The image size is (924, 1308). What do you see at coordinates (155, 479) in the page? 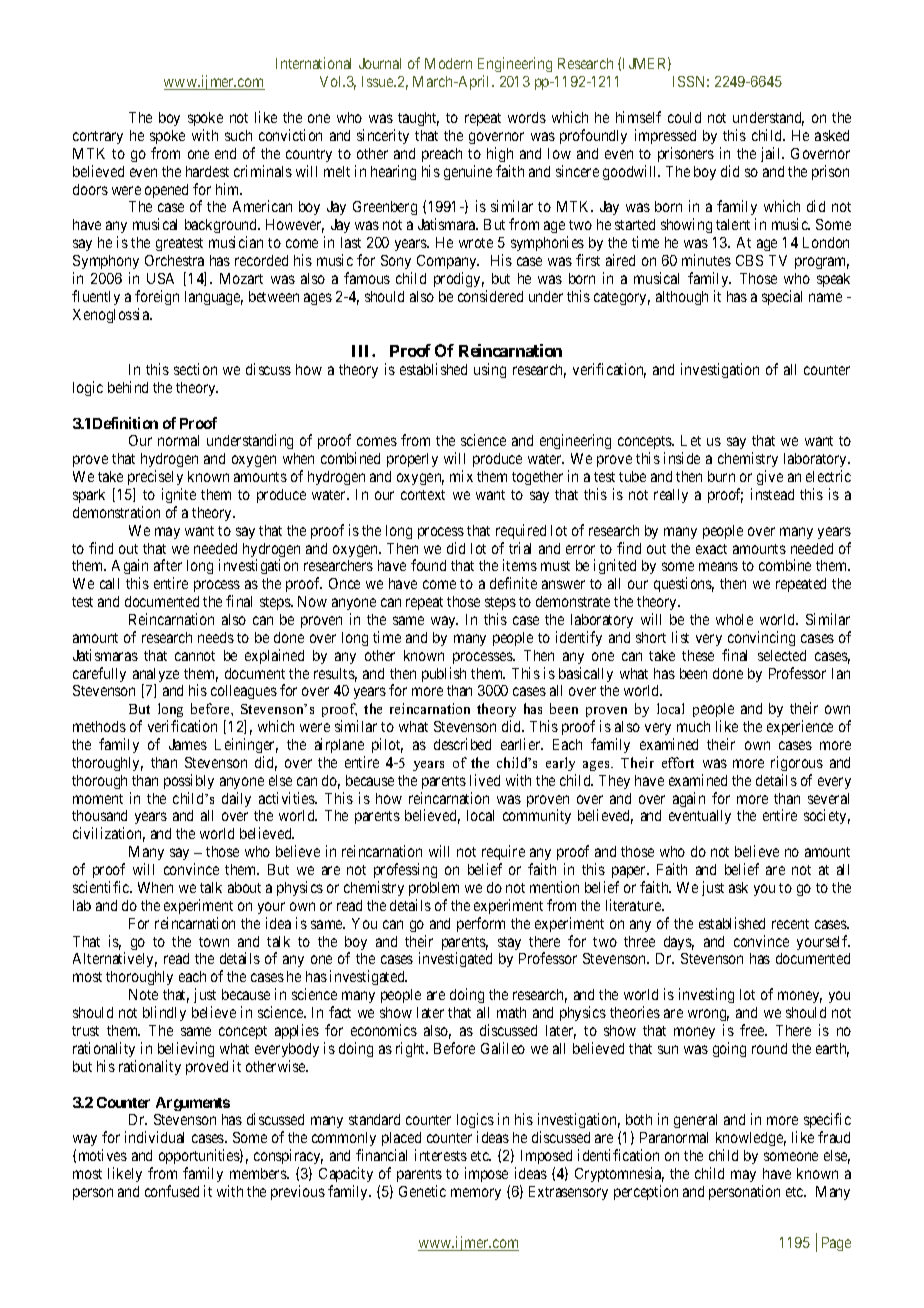
I see `precisely` at bounding box center [155, 479].
